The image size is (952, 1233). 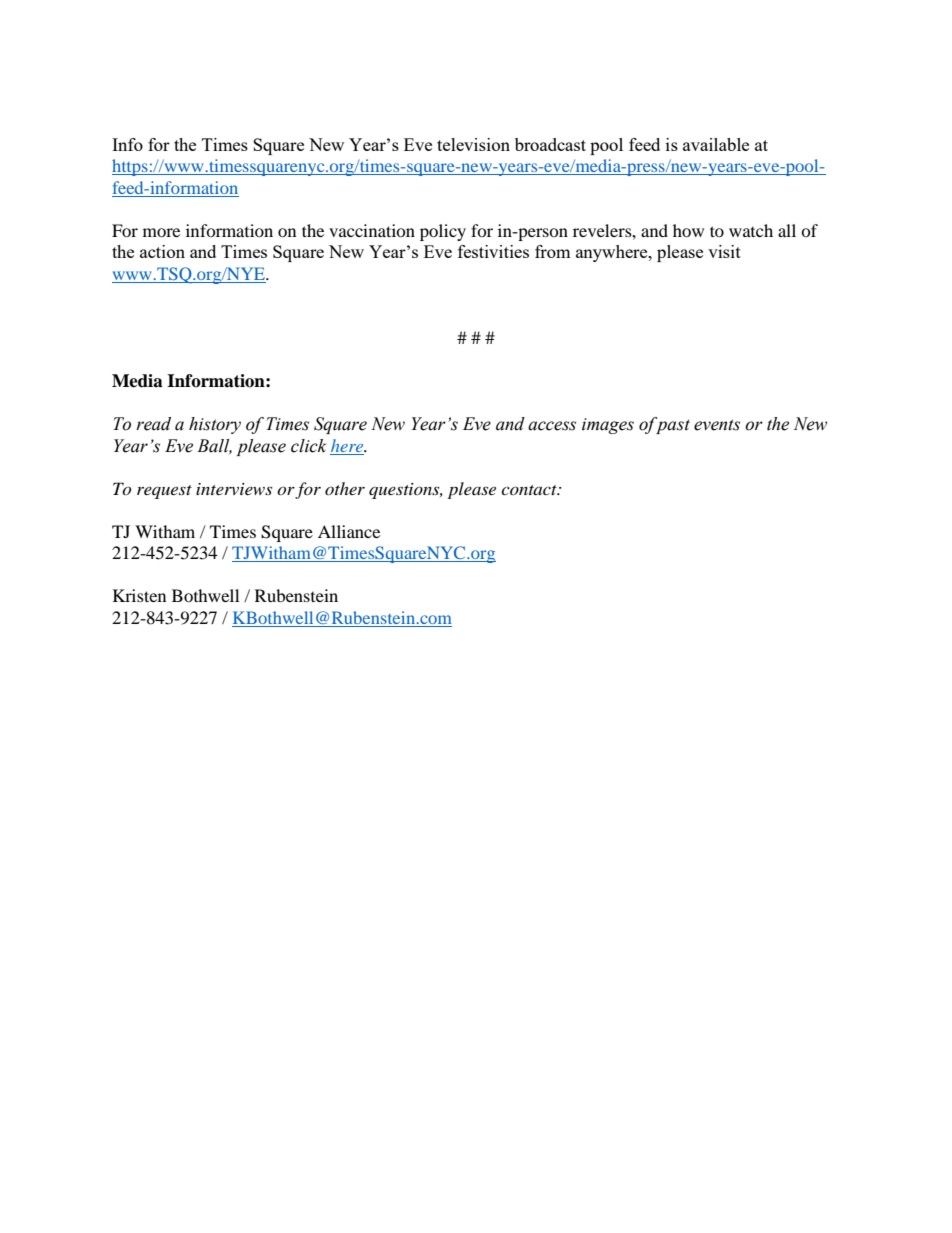 What do you see at coordinates (473, 144) in the screenshot?
I see `television` at bounding box center [473, 144].
